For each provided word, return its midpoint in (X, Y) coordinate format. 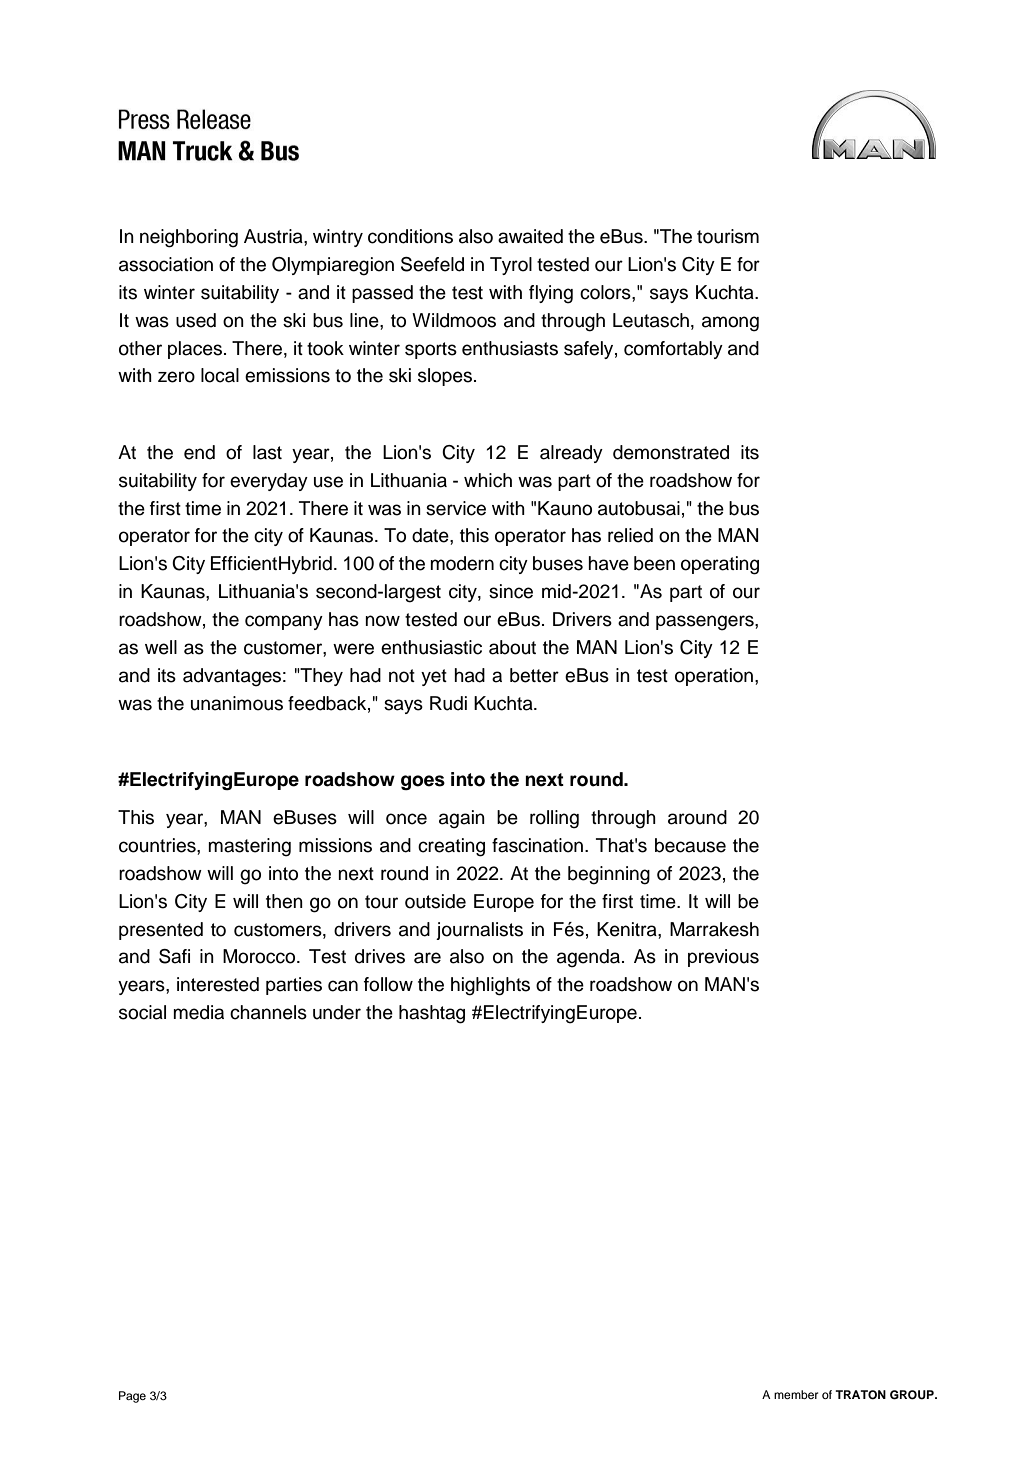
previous (723, 958)
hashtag (432, 1014)
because (690, 845)
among (730, 324)
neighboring (189, 238)
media (198, 1012)
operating (720, 565)
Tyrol (511, 266)
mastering (249, 847)
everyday (269, 482)
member (796, 1394)
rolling (554, 819)
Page (132, 1397)
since (511, 591)
